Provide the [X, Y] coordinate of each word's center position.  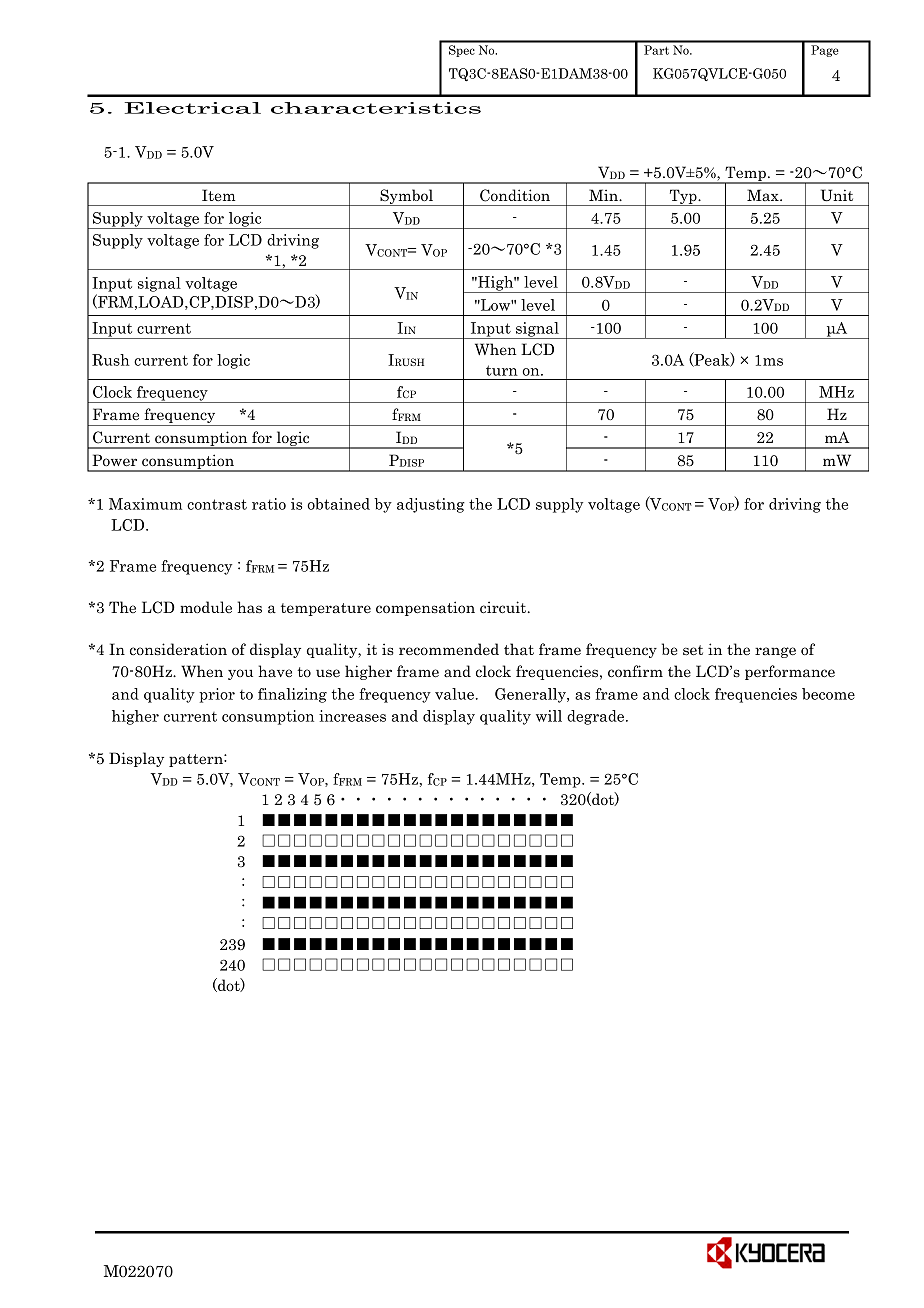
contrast [217, 504]
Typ [683, 197]
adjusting [431, 505]
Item [218, 195]
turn [502, 370]
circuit [504, 607]
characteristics [376, 108]
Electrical [193, 108]
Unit [837, 195]
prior [217, 695]
